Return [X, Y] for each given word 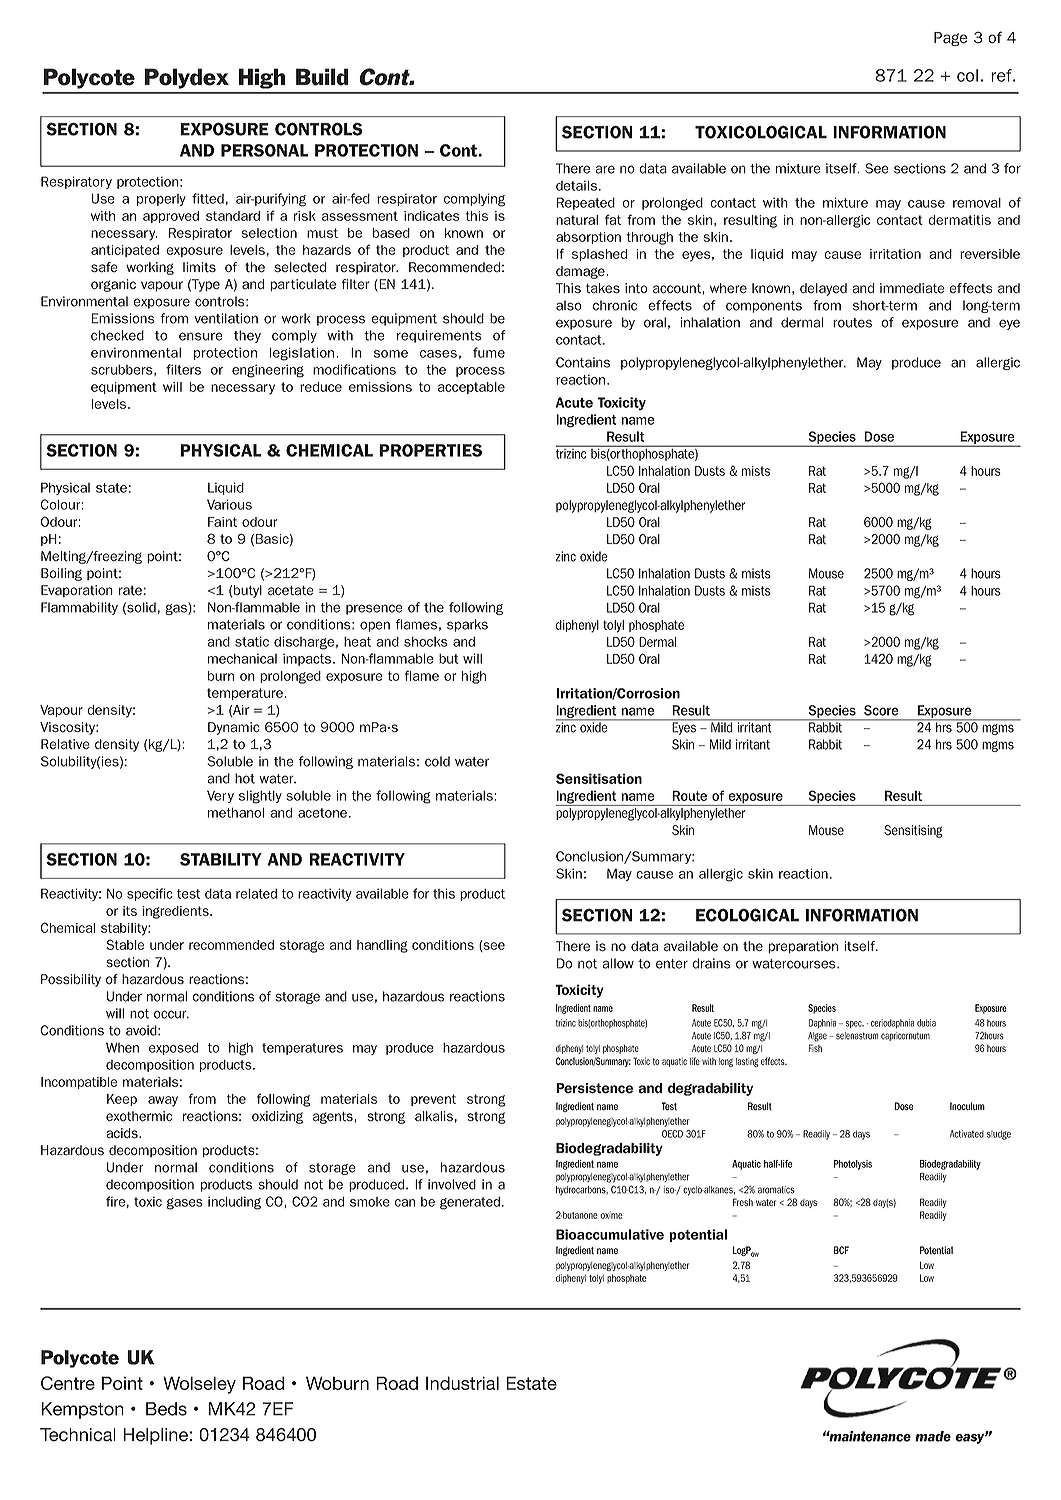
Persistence [594, 1088]
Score [881, 710]
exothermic [139, 1116]
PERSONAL [265, 150]
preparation [803, 947]
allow [618, 963]
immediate [912, 288]
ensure [201, 336]
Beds [166, 1409]
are [605, 169]
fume [489, 352]
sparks [467, 625]
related [256, 893]
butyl [248, 591]
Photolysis [853, 1165]
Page [951, 39]
